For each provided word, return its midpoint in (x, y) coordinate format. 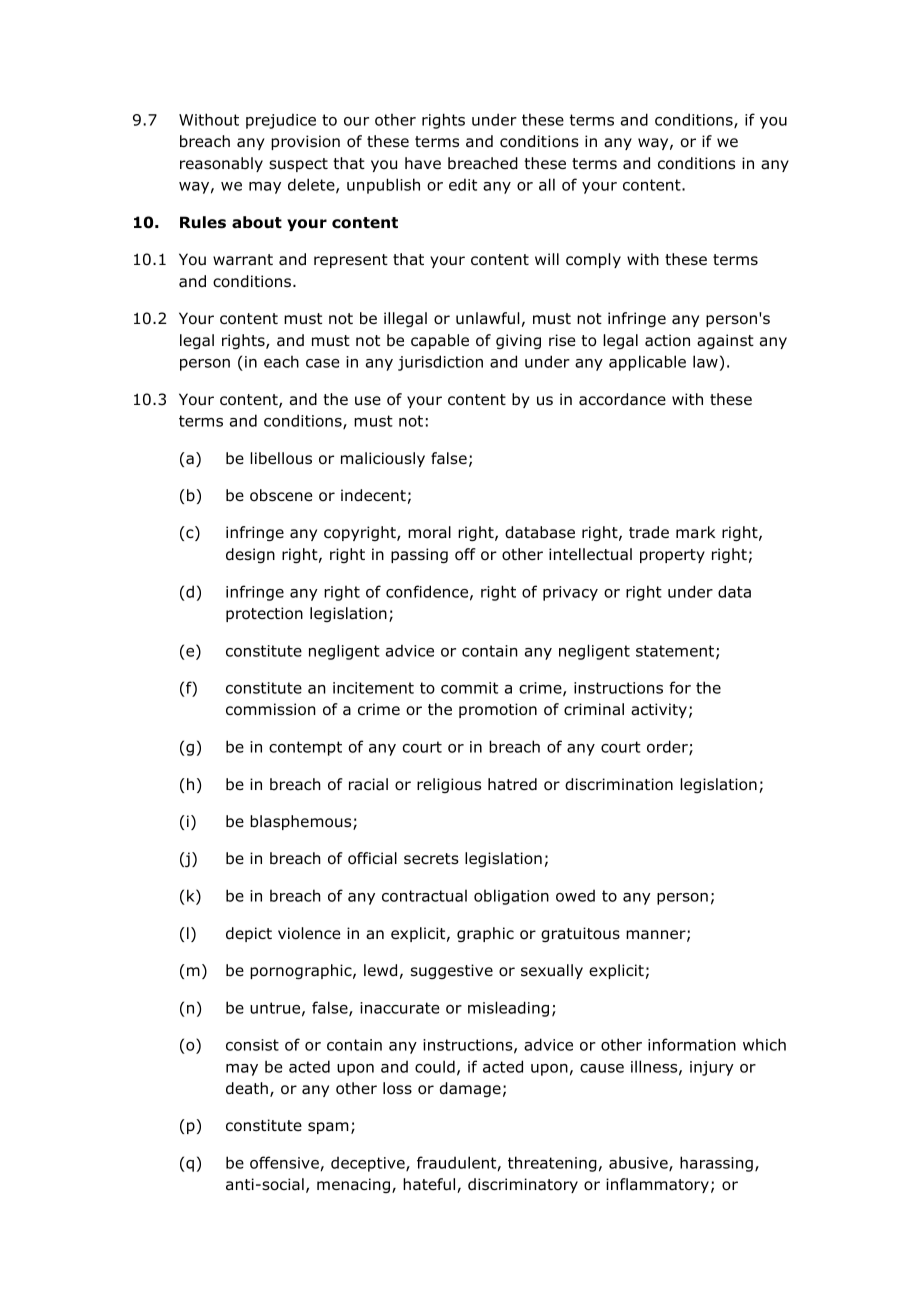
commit (469, 688)
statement (676, 652)
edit (463, 184)
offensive (284, 1162)
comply (593, 260)
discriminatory (523, 1185)
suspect (298, 165)
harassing (716, 1164)
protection (264, 614)
